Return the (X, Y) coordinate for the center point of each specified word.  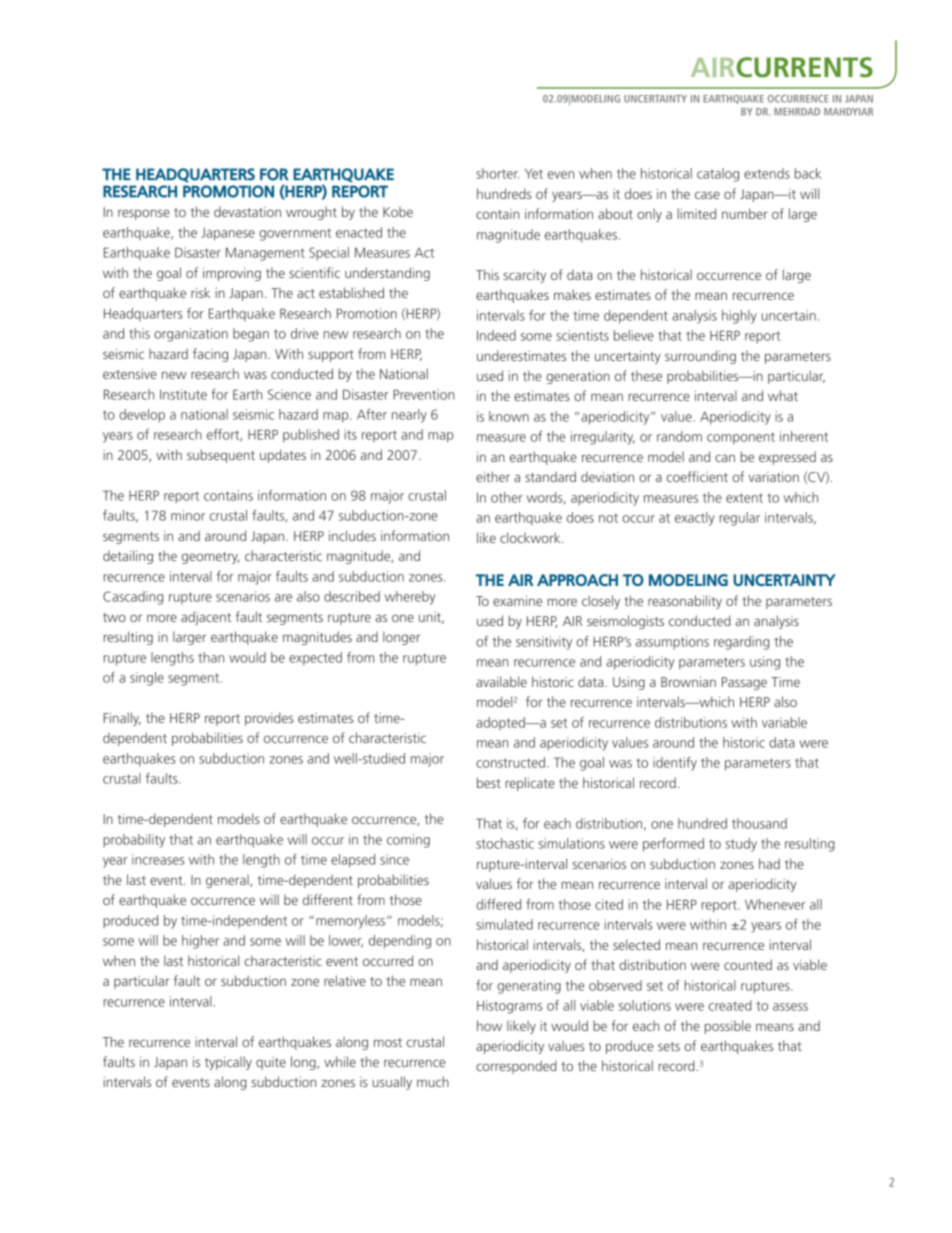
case (707, 195)
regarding (742, 643)
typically (228, 1063)
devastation (247, 212)
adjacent (206, 618)
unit (431, 618)
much (433, 1081)
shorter (497, 173)
